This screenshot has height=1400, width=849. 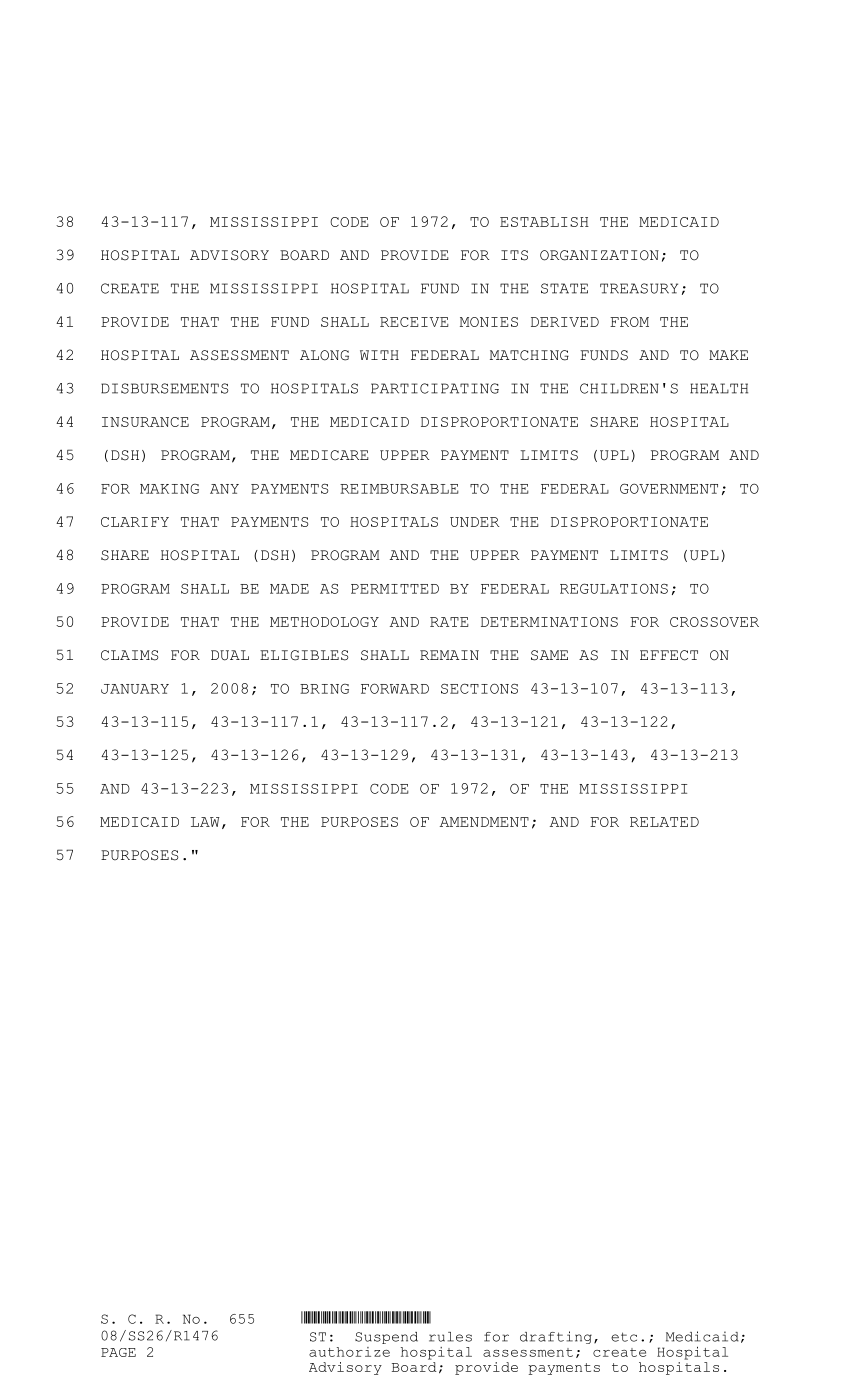 What do you see at coordinates (165, 388) in the screenshot?
I see `DISBURSEMENTS` at bounding box center [165, 388].
